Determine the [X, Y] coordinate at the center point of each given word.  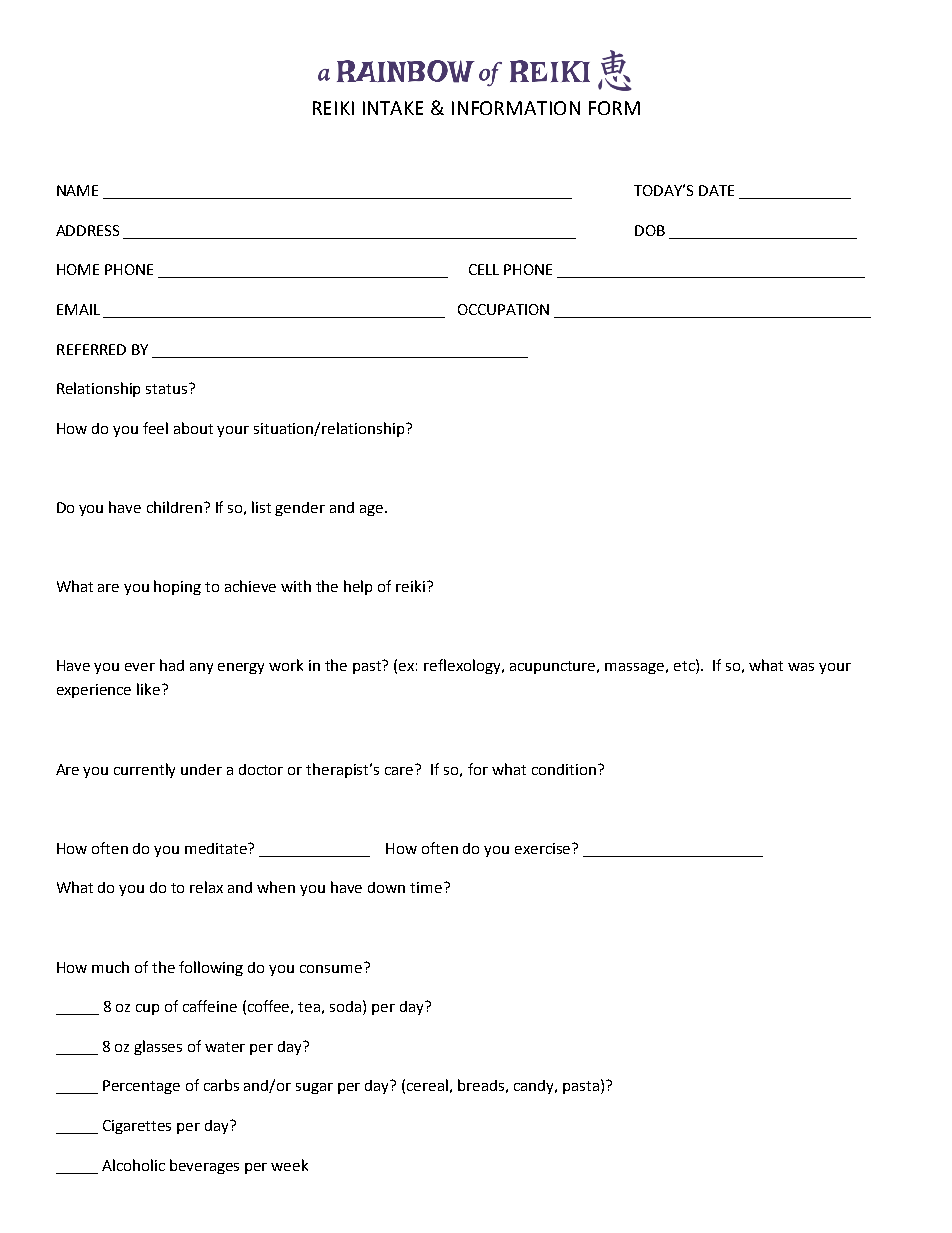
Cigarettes [137, 1127]
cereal [427, 1085]
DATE [716, 190]
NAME [77, 190]
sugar [314, 1088]
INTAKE [393, 108]
